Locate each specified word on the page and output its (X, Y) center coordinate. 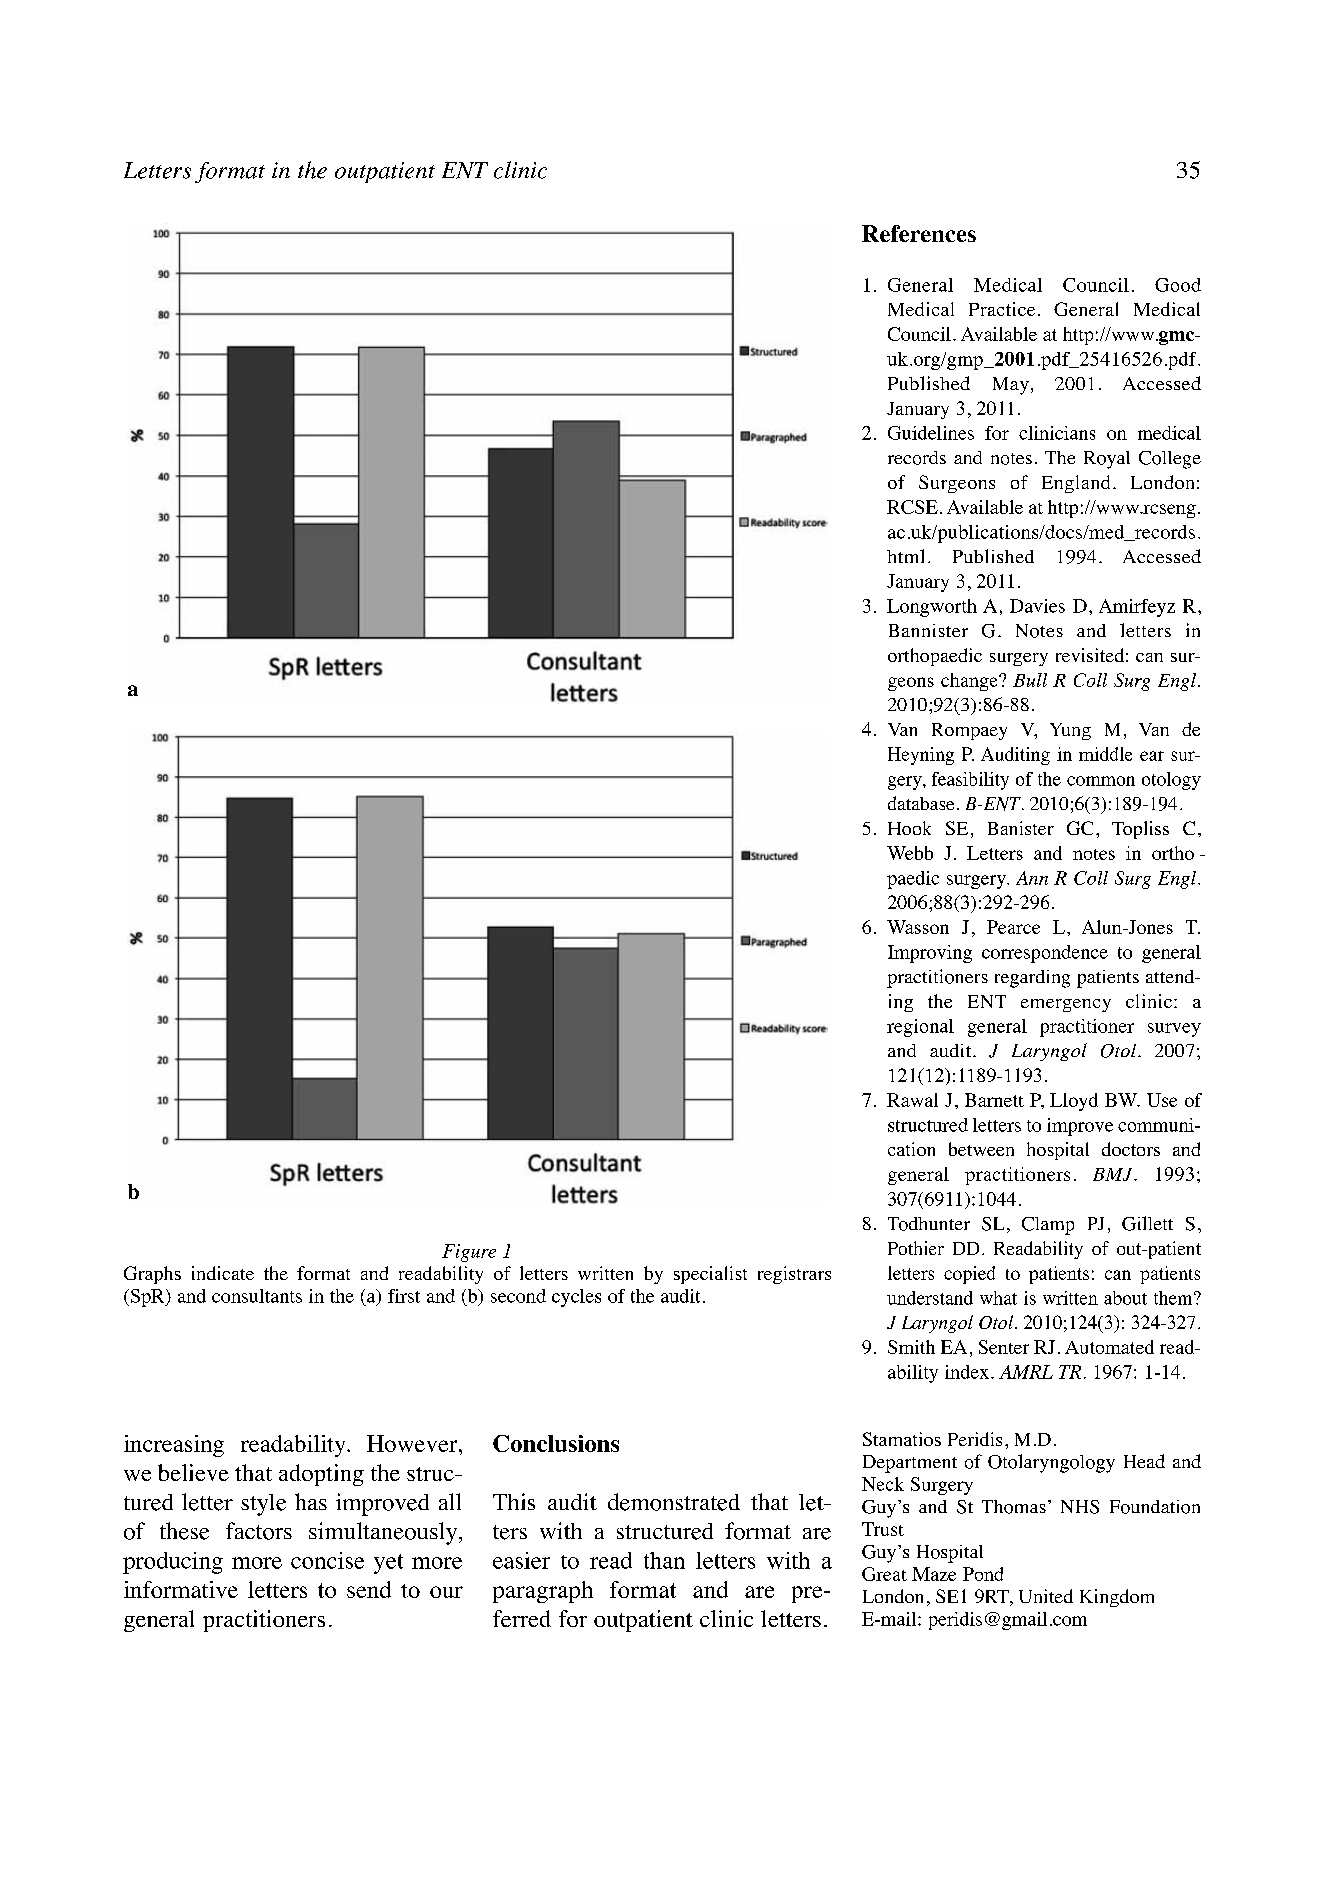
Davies (1037, 606)
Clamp (1048, 1226)
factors (259, 1531)
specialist (710, 1275)
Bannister (928, 630)
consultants (257, 1296)
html (905, 556)
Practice (1002, 309)
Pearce (1013, 927)
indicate (223, 1273)
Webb (910, 853)
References (919, 233)
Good (1178, 285)
